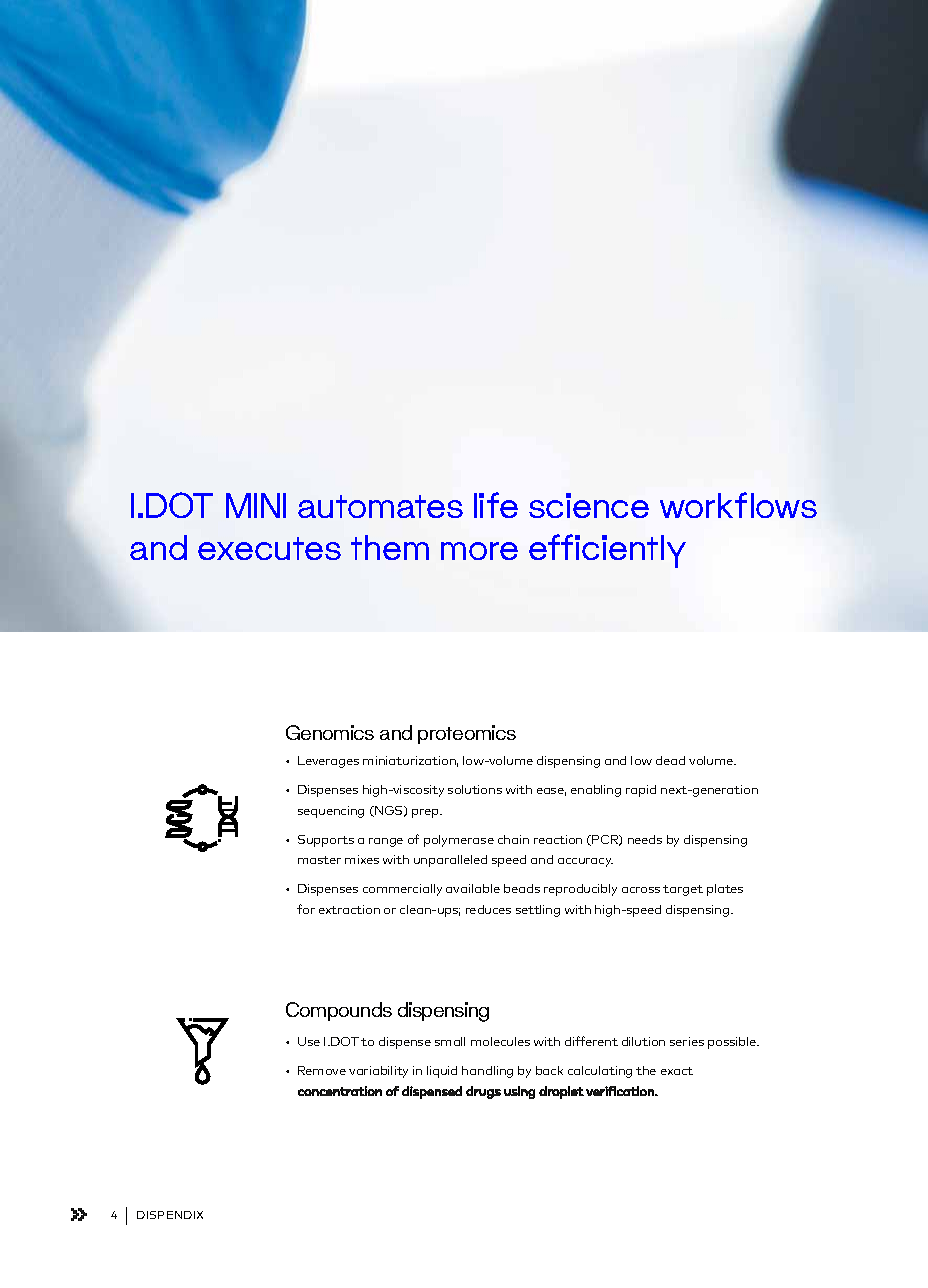 This page has width=928, height=1288. What do you see at coordinates (331, 812) in the page?
I see `sequencing` at bounding box center [331, 812].
